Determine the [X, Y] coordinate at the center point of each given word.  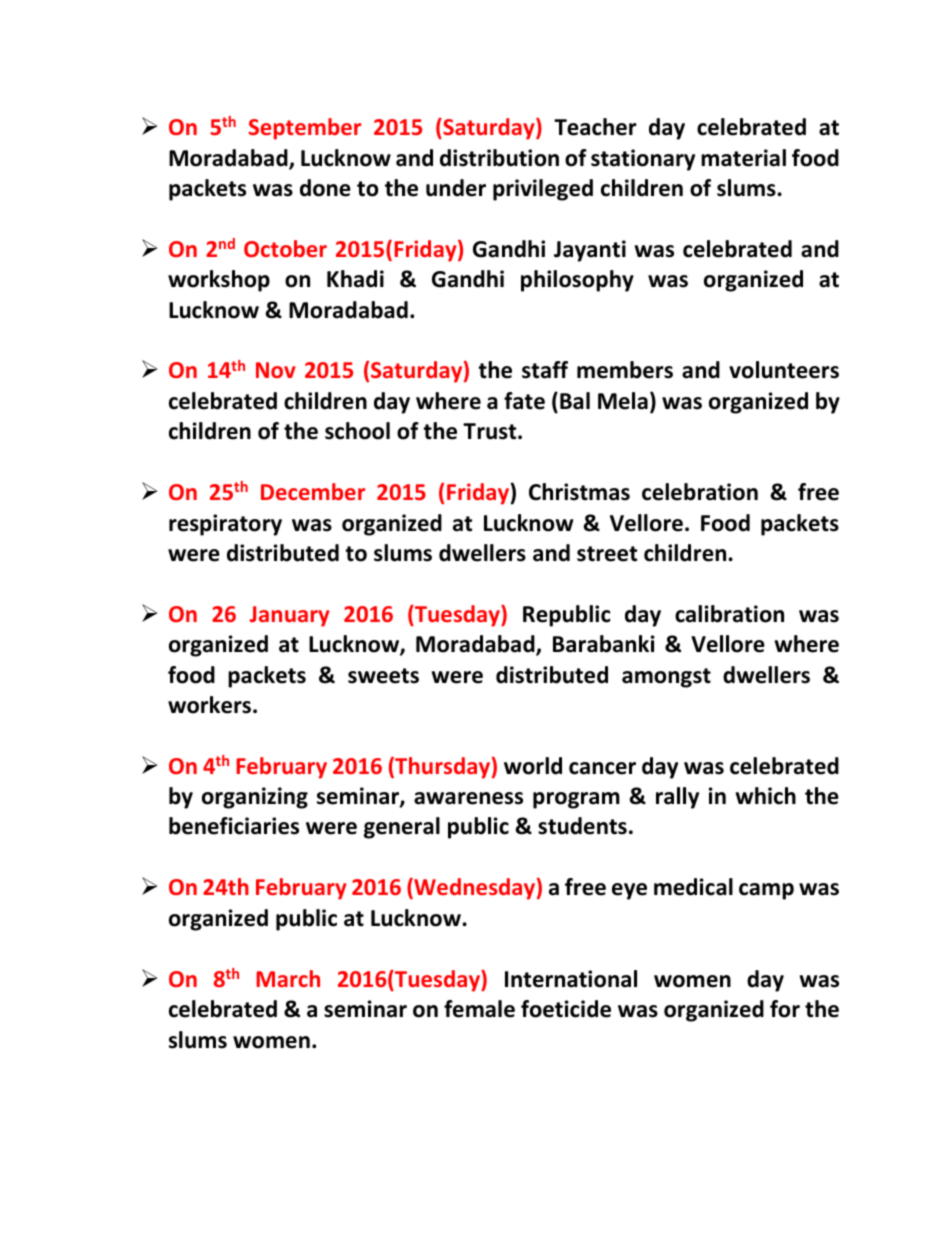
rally [677, 798]
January [290, 616]
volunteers [784, 370]
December [313, 491]
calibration [729, 614]
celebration [700, 492]
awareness [468, 798]
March [288, 978]
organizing [255, 798]
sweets [383, 676]
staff [545, 370]
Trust [491, 431]
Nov [276, 370]
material [743, 158]
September [305, 129]
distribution [499, 158]
